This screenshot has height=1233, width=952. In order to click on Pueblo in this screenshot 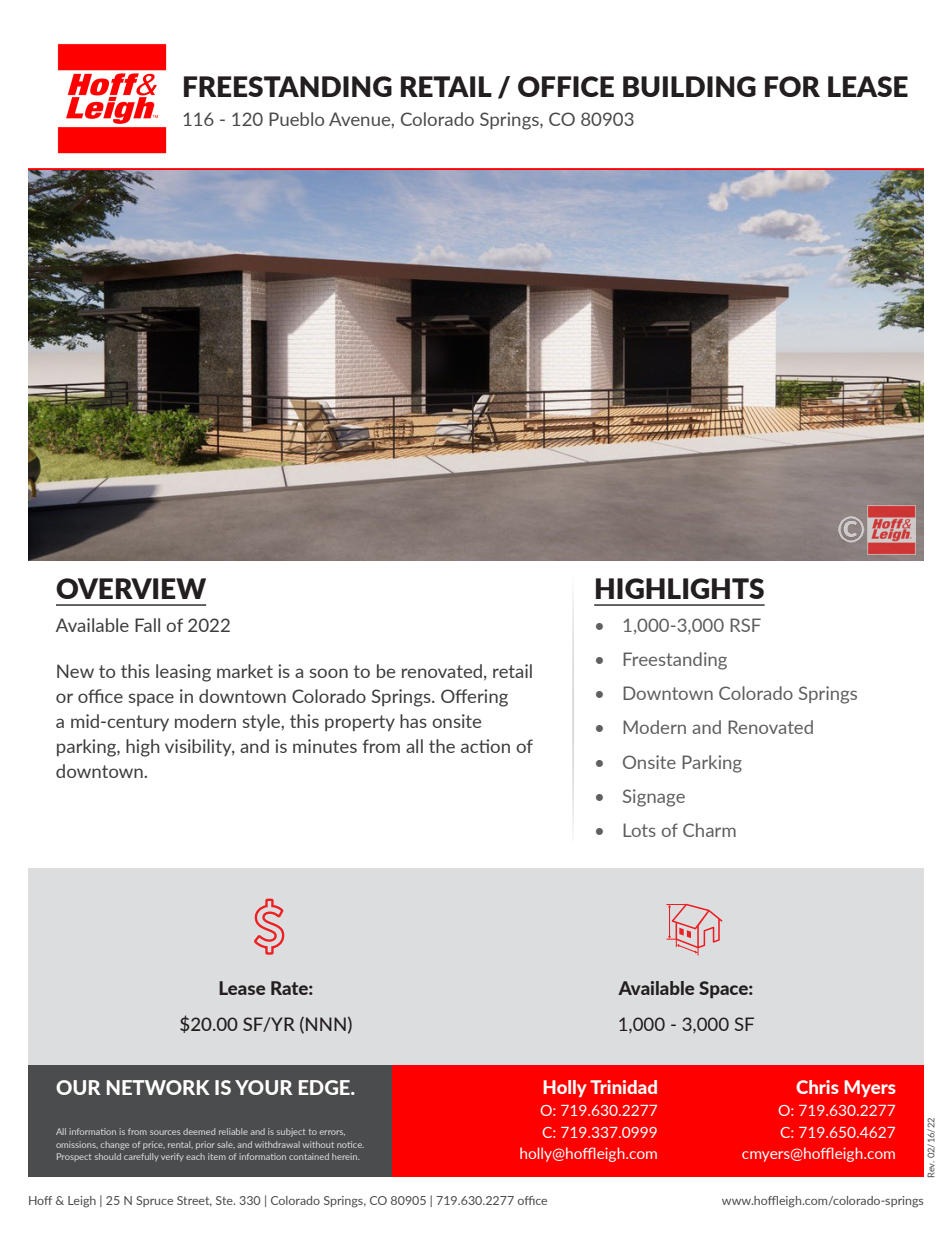, I will do `click(296, 119)`.
